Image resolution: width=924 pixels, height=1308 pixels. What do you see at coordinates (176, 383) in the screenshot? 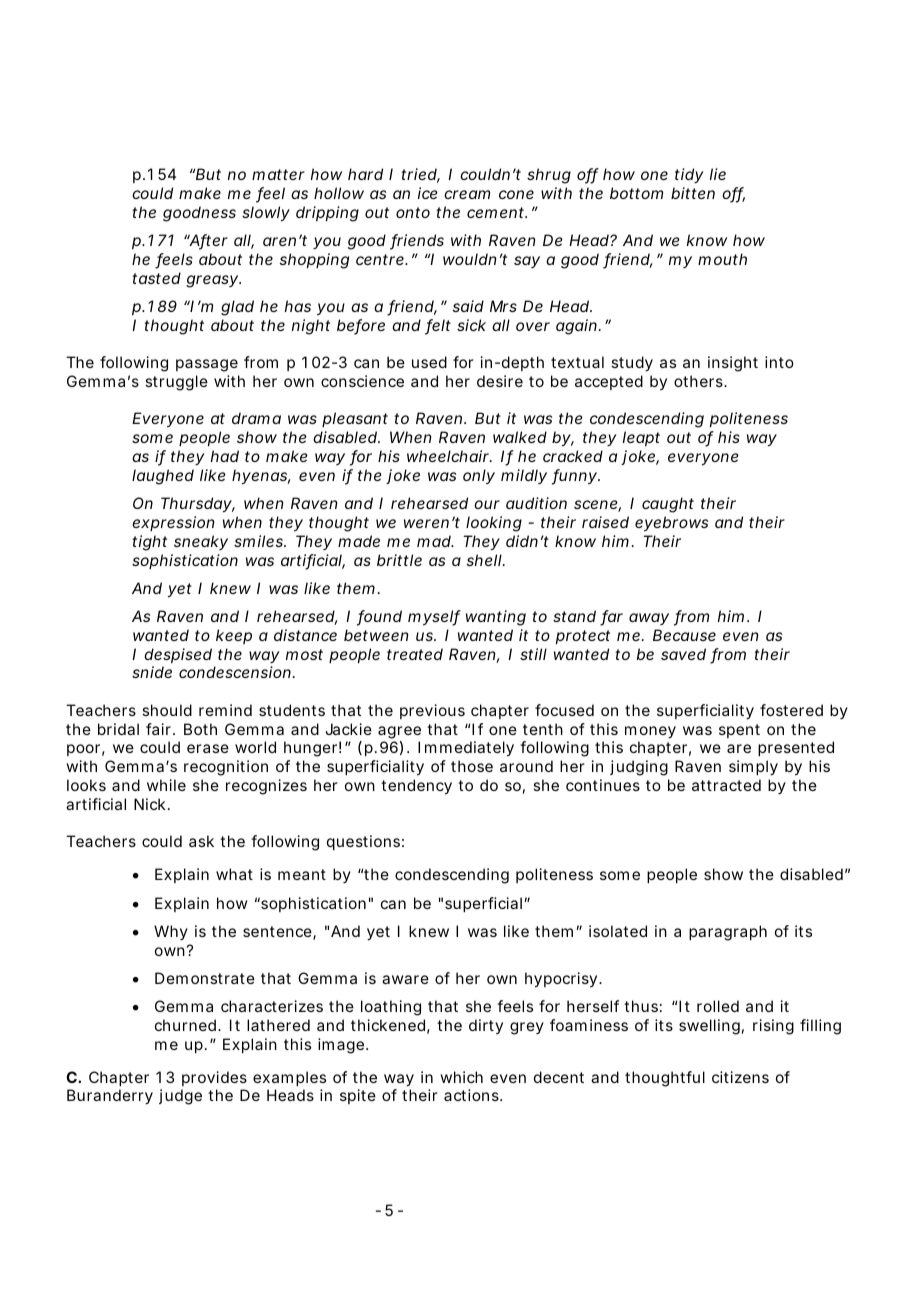
I see `struggle` at bounding box center [176, 383].
